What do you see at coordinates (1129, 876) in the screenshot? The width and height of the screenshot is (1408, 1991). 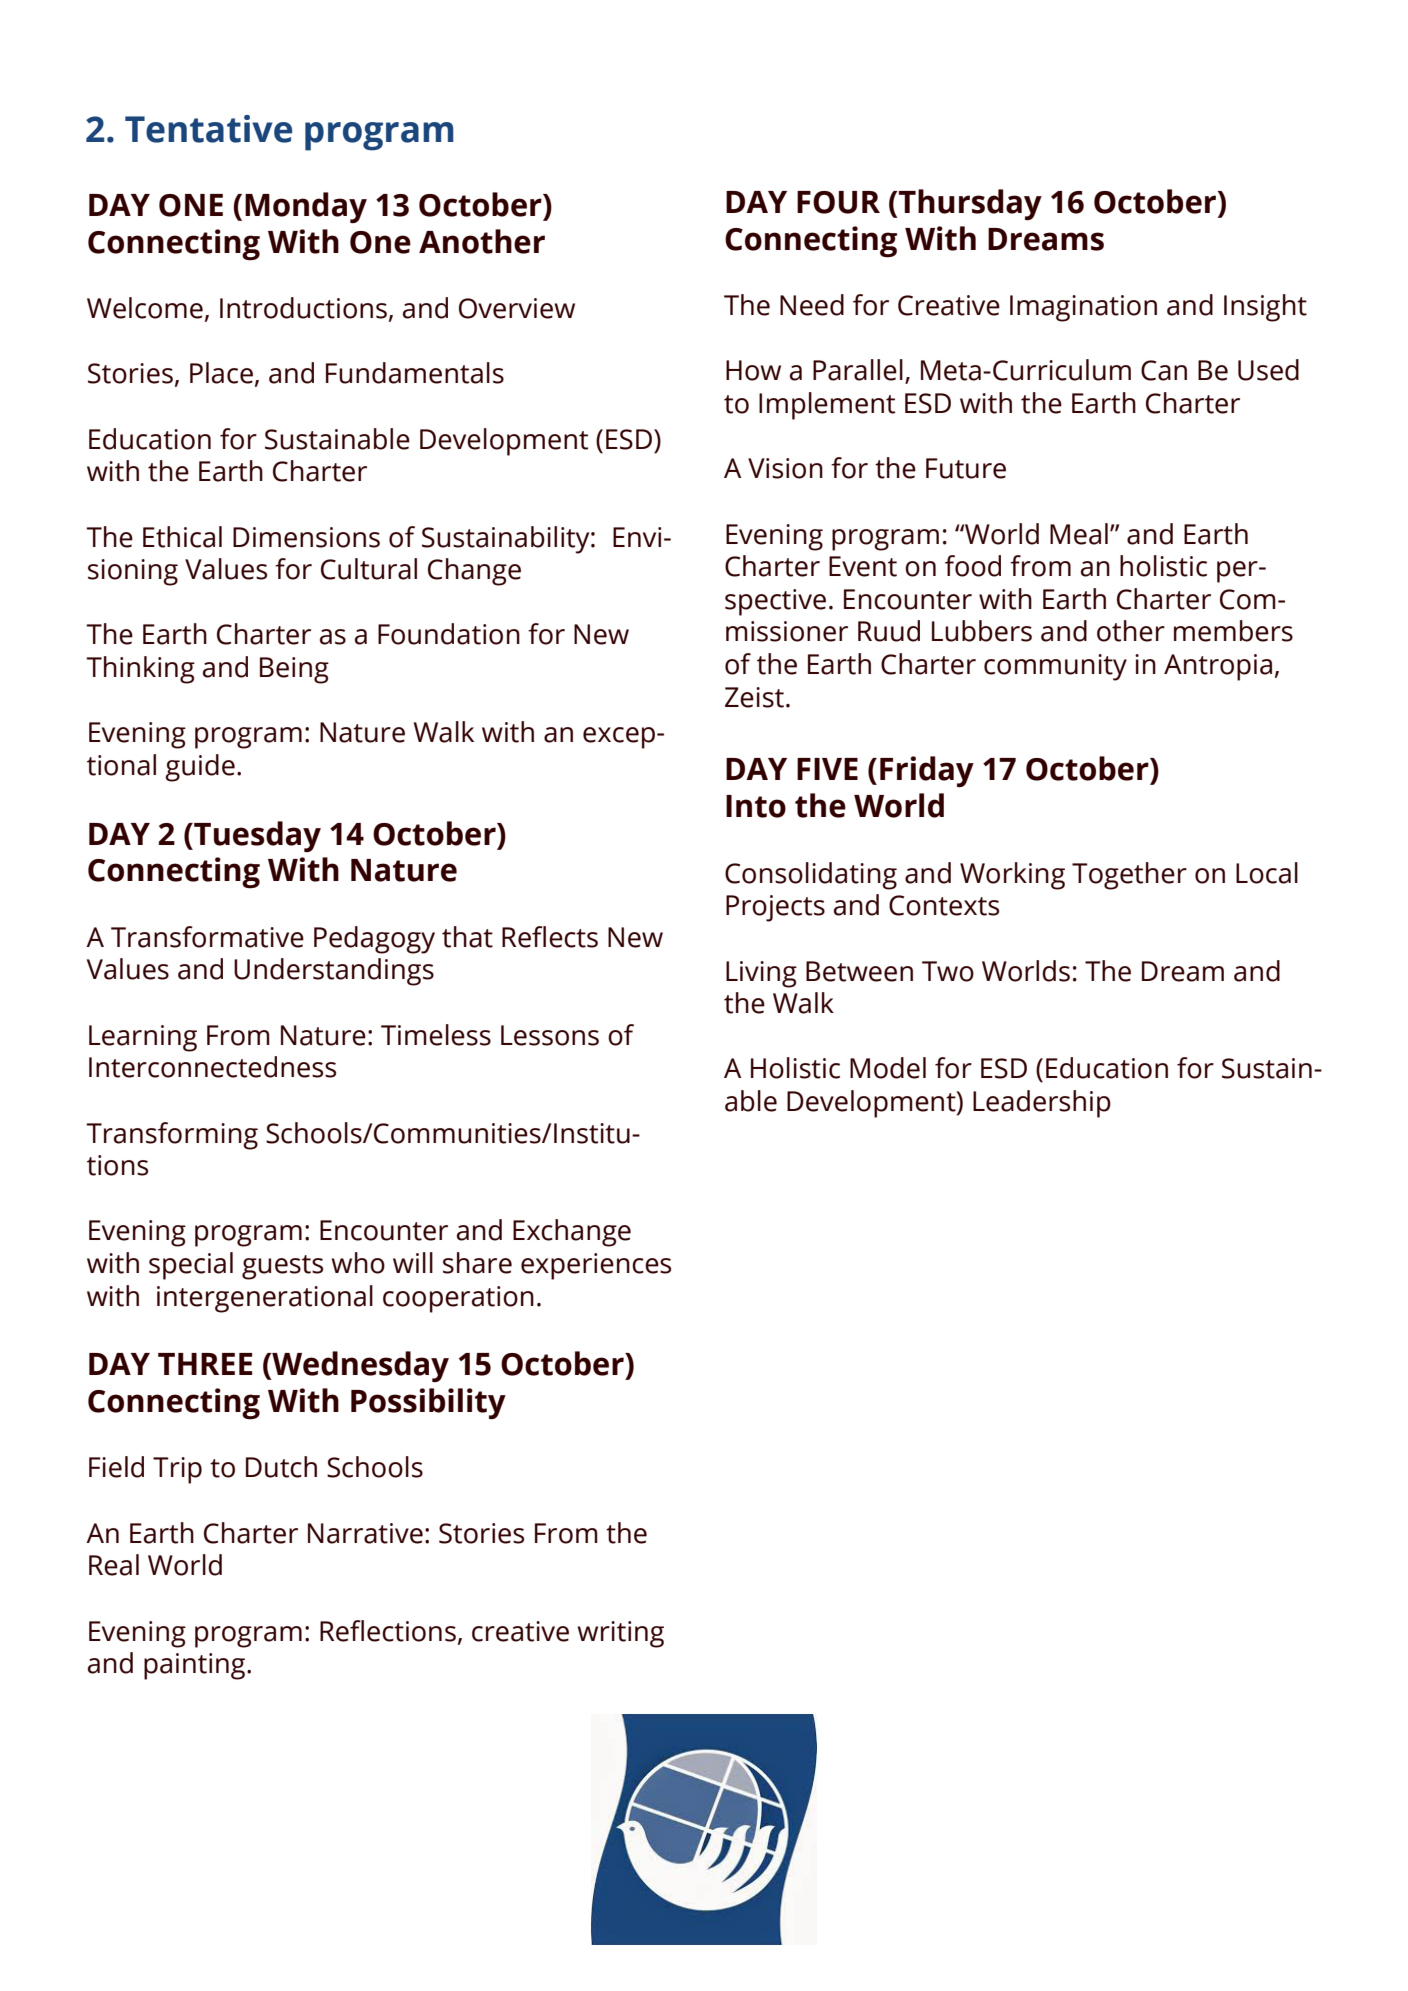 I see `Together` at bounding box center [1129, 876].
